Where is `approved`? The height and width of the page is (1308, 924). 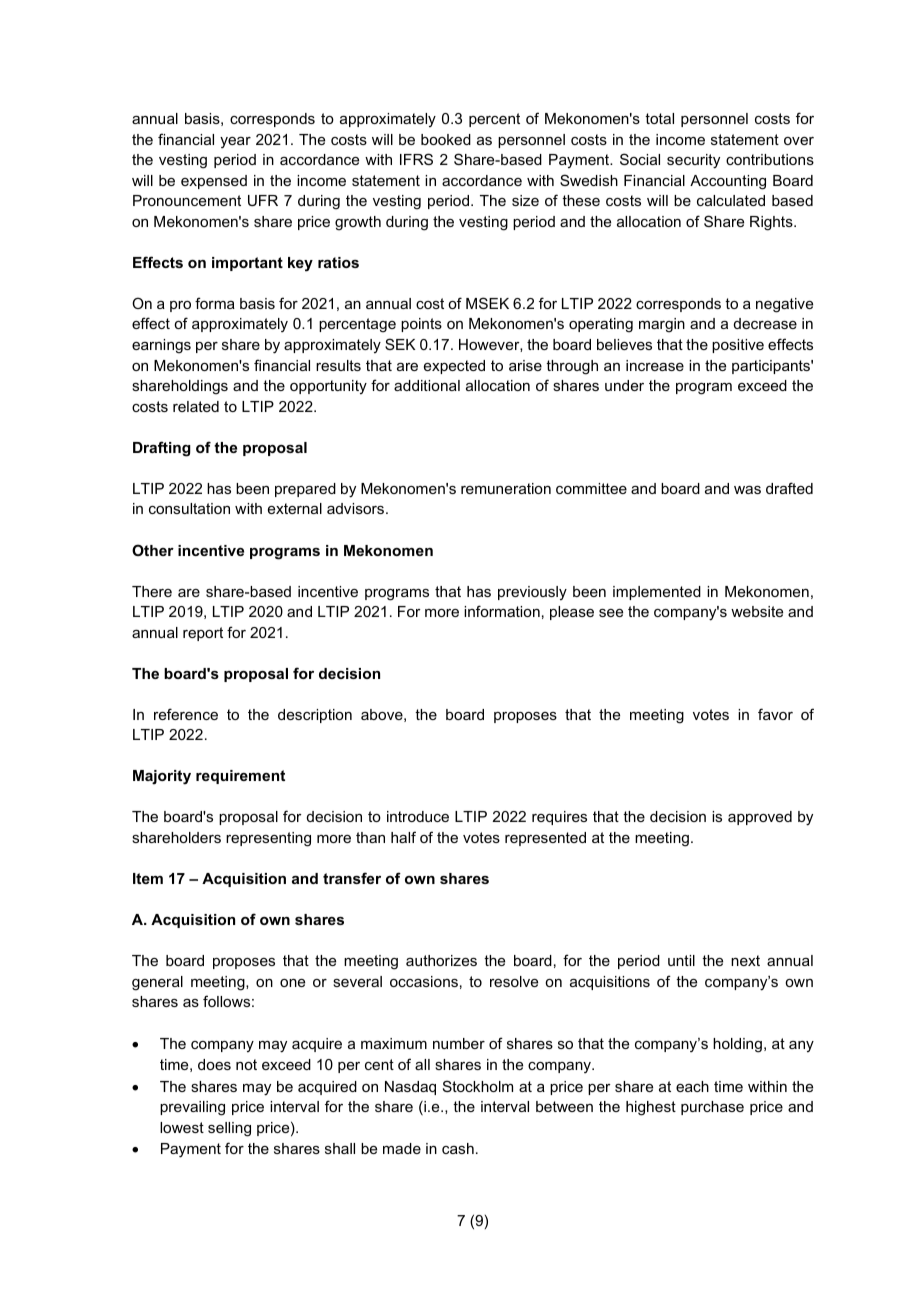
approved is located at coordinates (760, 818).
